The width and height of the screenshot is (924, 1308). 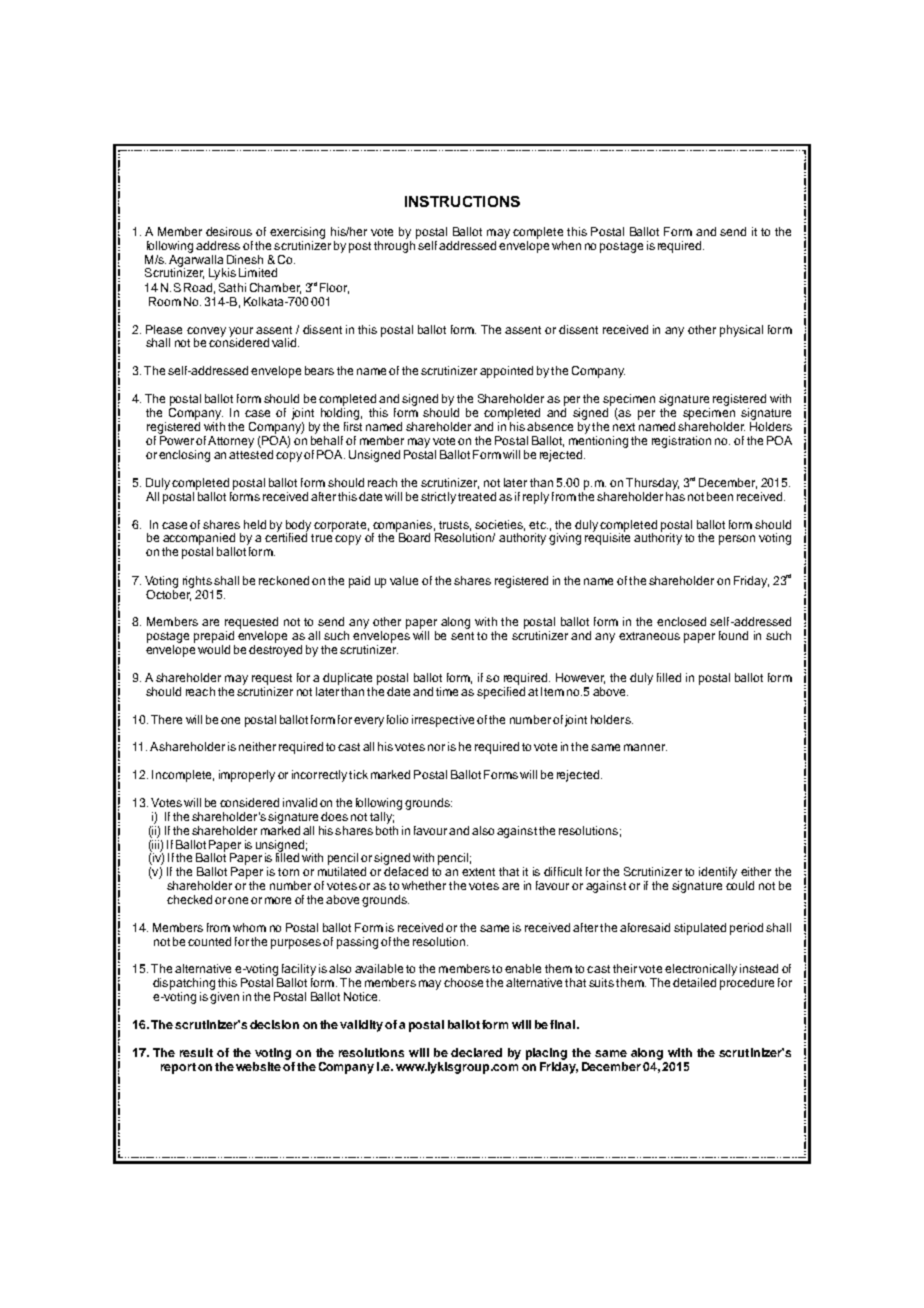 I want to click on desirous, so click(x=229, y=231).
